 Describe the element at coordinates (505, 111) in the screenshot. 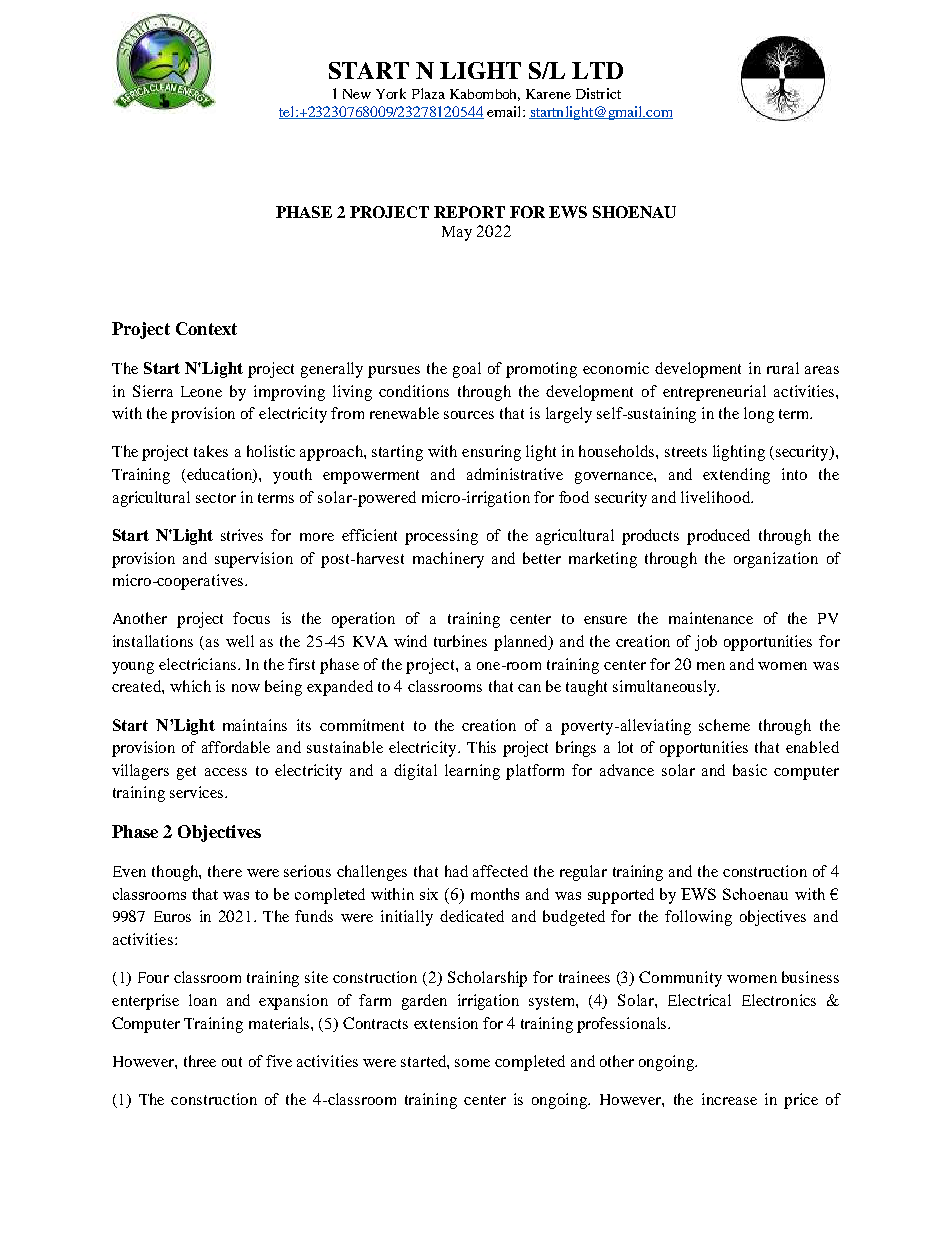

I see `email` at that location.
